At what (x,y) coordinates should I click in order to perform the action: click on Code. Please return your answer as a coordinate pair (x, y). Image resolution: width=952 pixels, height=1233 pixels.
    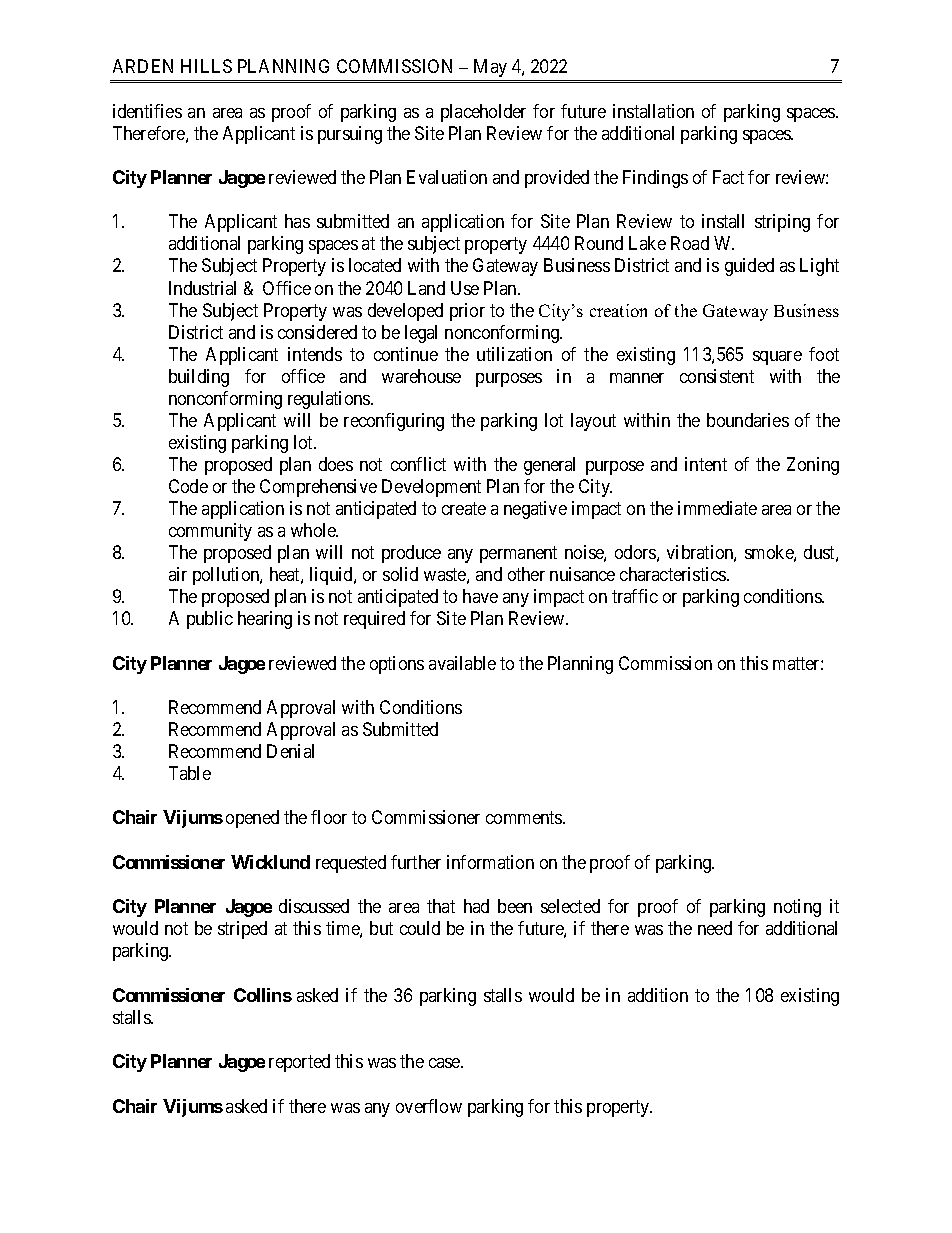
    Looking at the image, I should click on (188, 486).
